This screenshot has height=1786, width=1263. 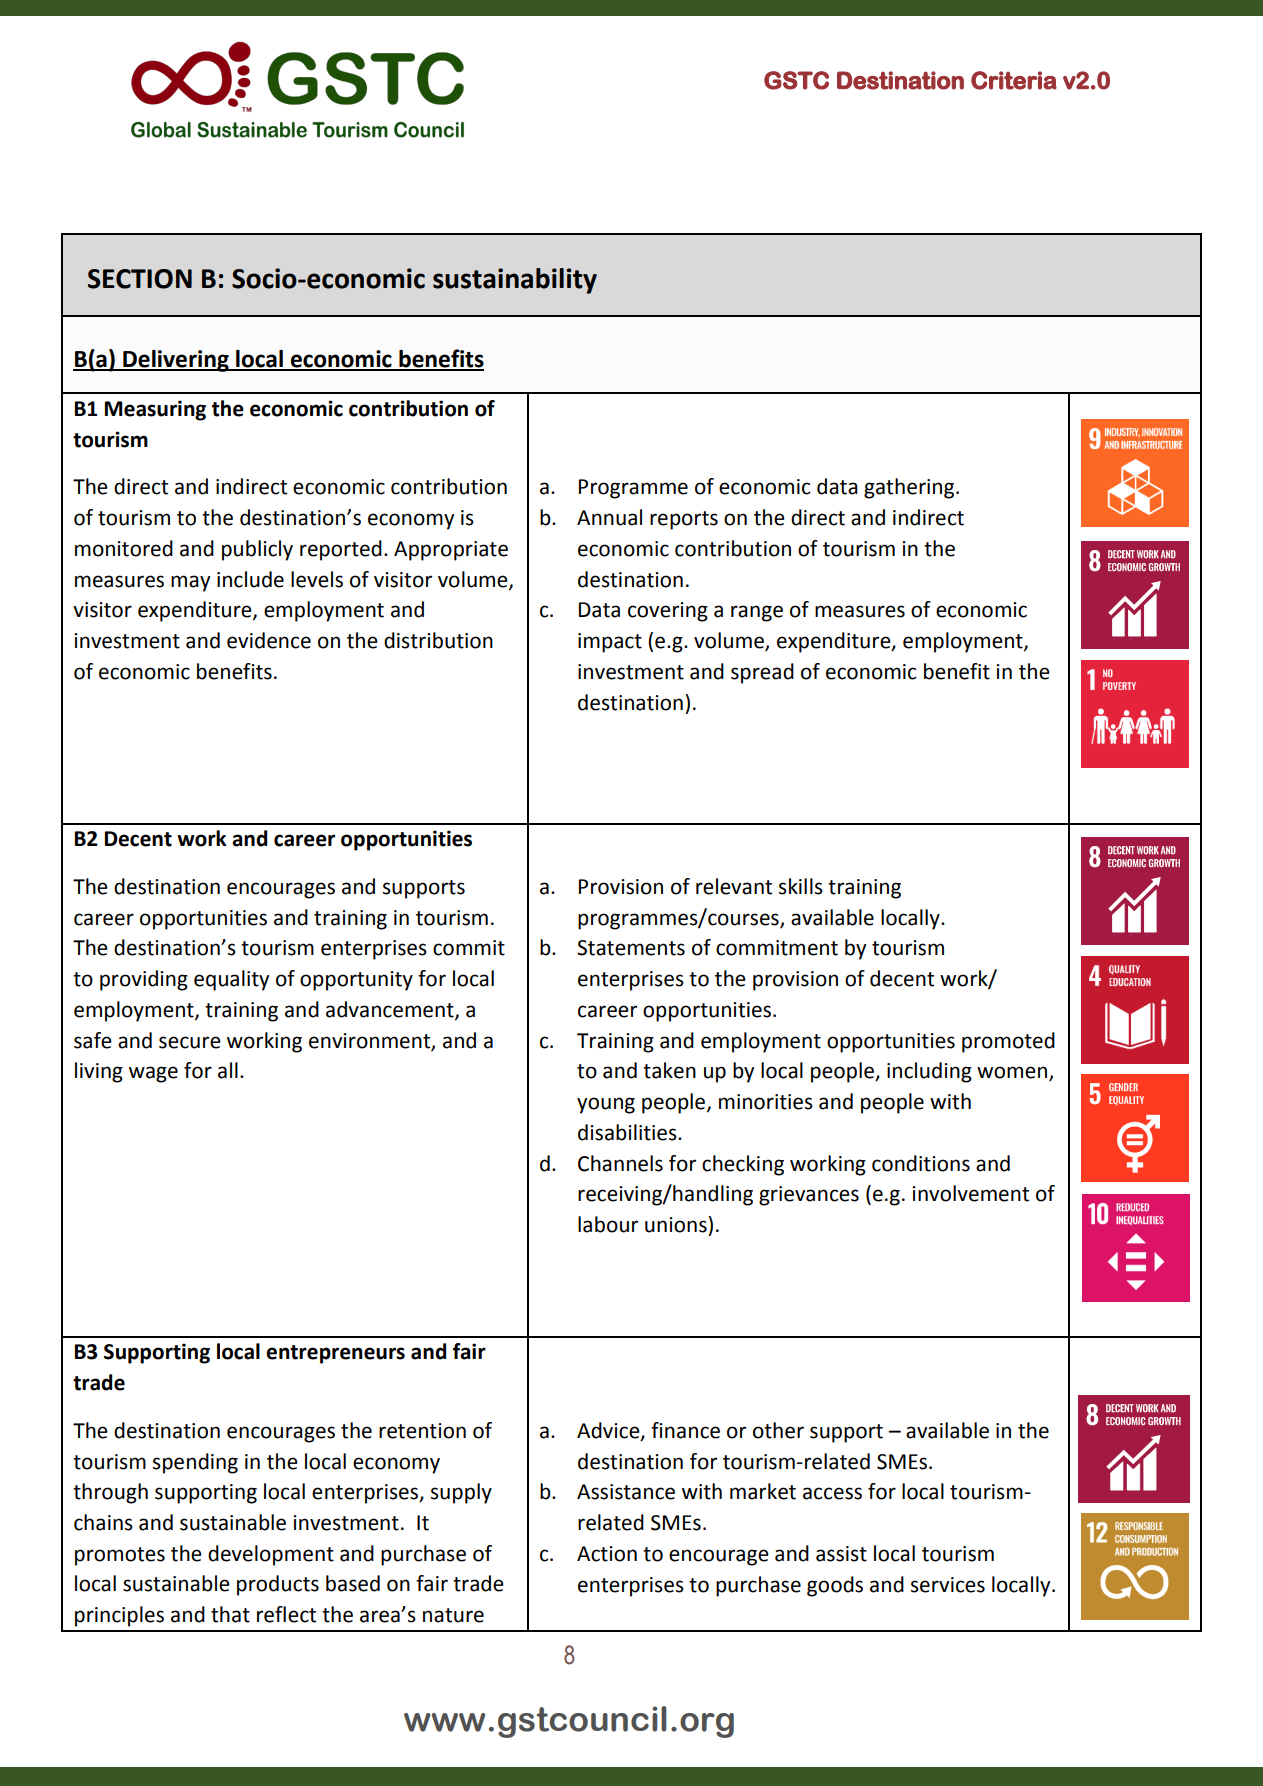 I want to click on Action, so click(x=607, y=1554).
